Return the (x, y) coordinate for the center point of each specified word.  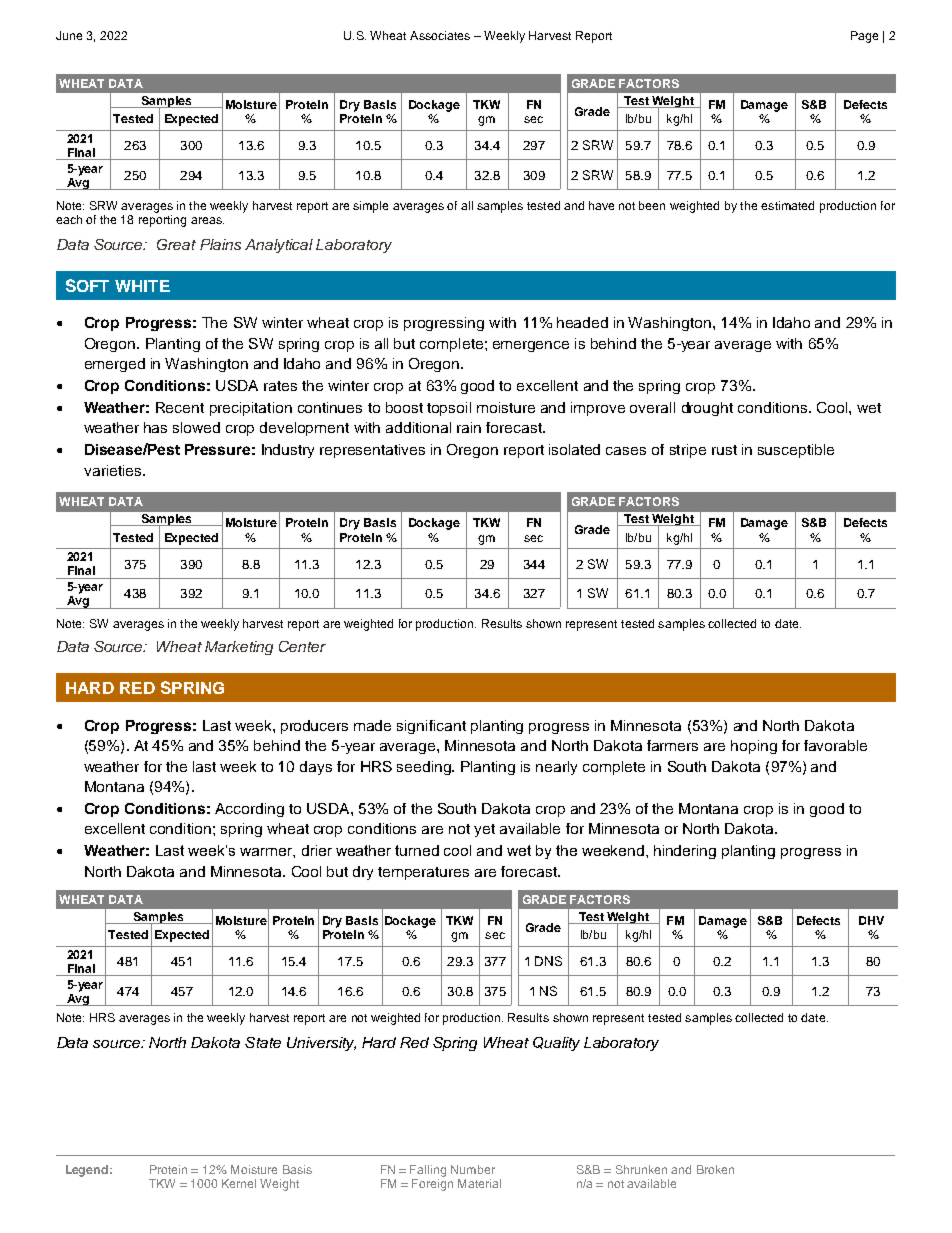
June (69, 35)
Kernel (239, 1183)
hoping (754, 747)
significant (431, 727)
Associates (440, 35)
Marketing (239, 648)
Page (864, 37)
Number (473, 1169)
